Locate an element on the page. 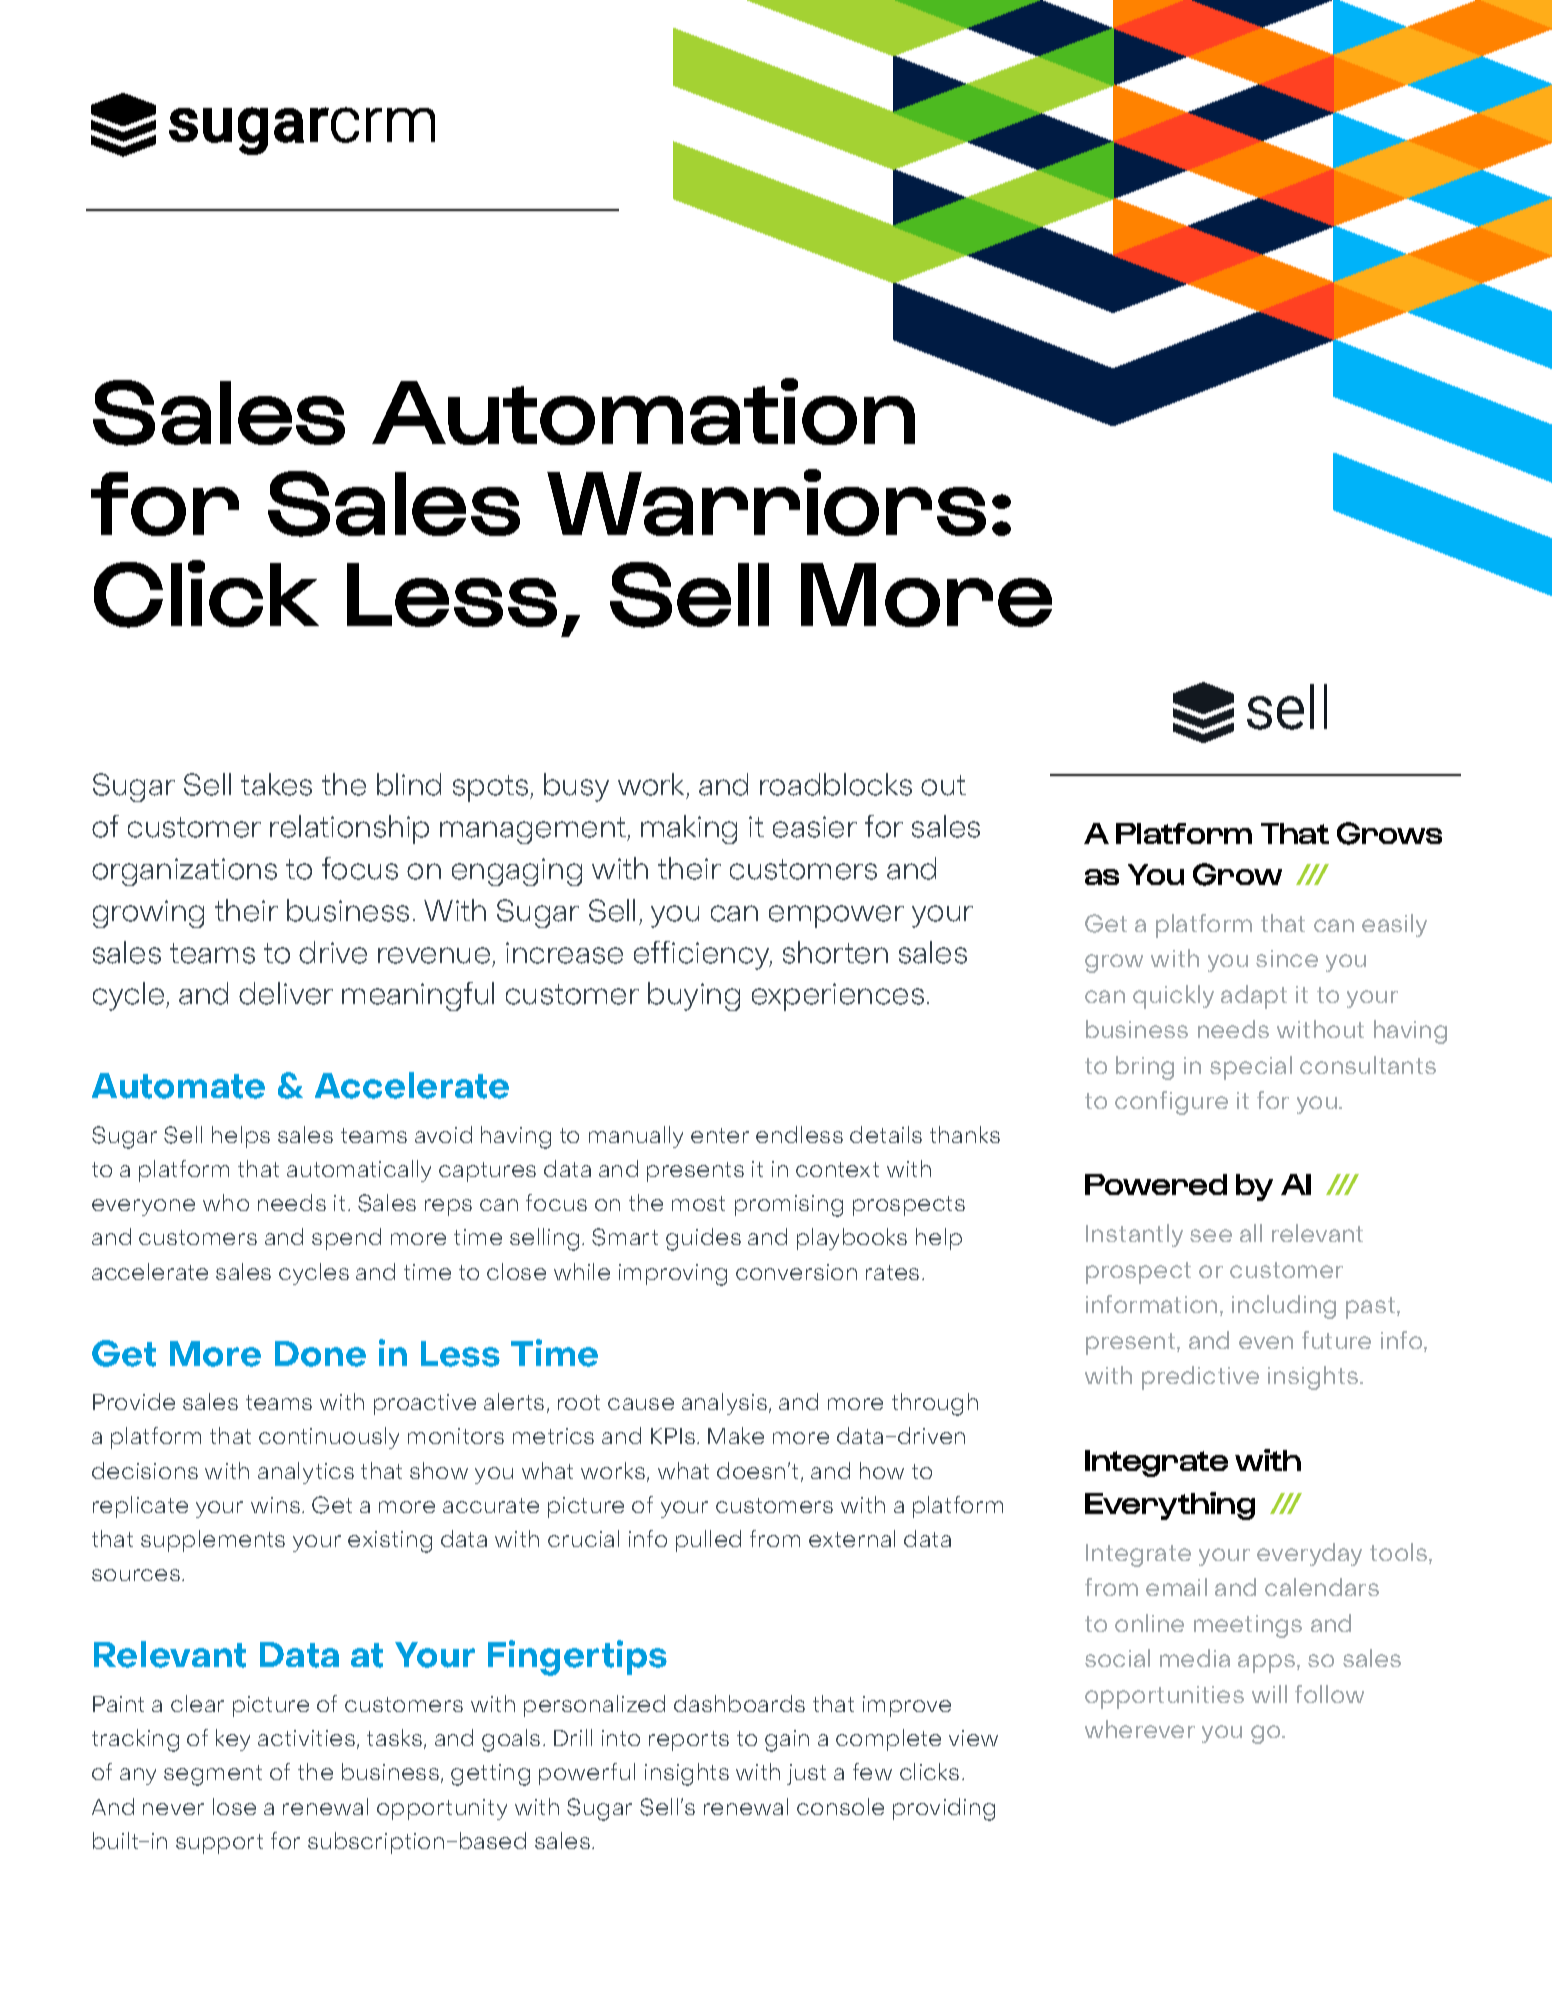 Image resolution: width=1552 pixels, height=2008 pixels. segment is located at coordinates (213, 1775).
